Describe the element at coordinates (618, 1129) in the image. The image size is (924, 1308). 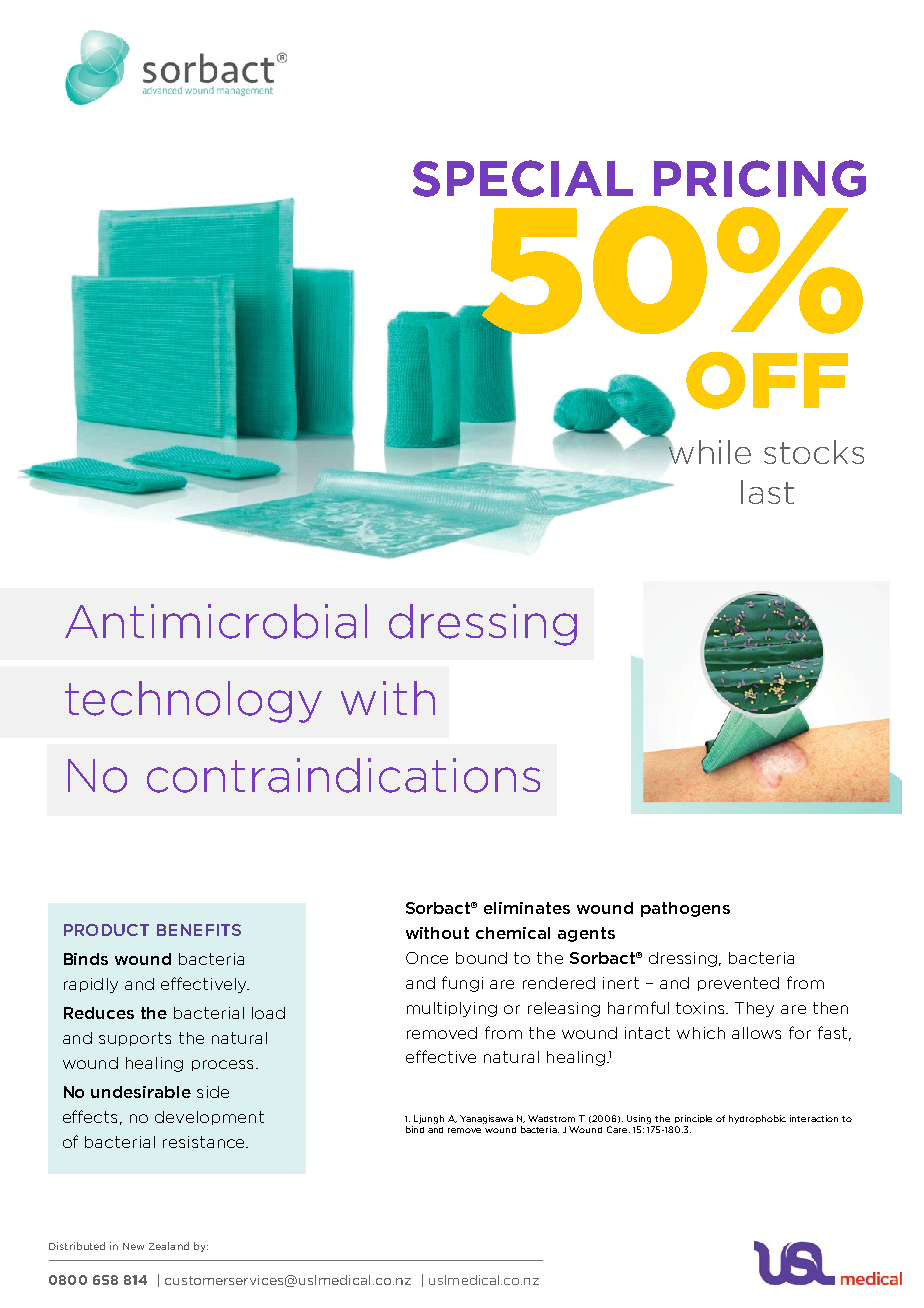
I see `Care` at that location.
